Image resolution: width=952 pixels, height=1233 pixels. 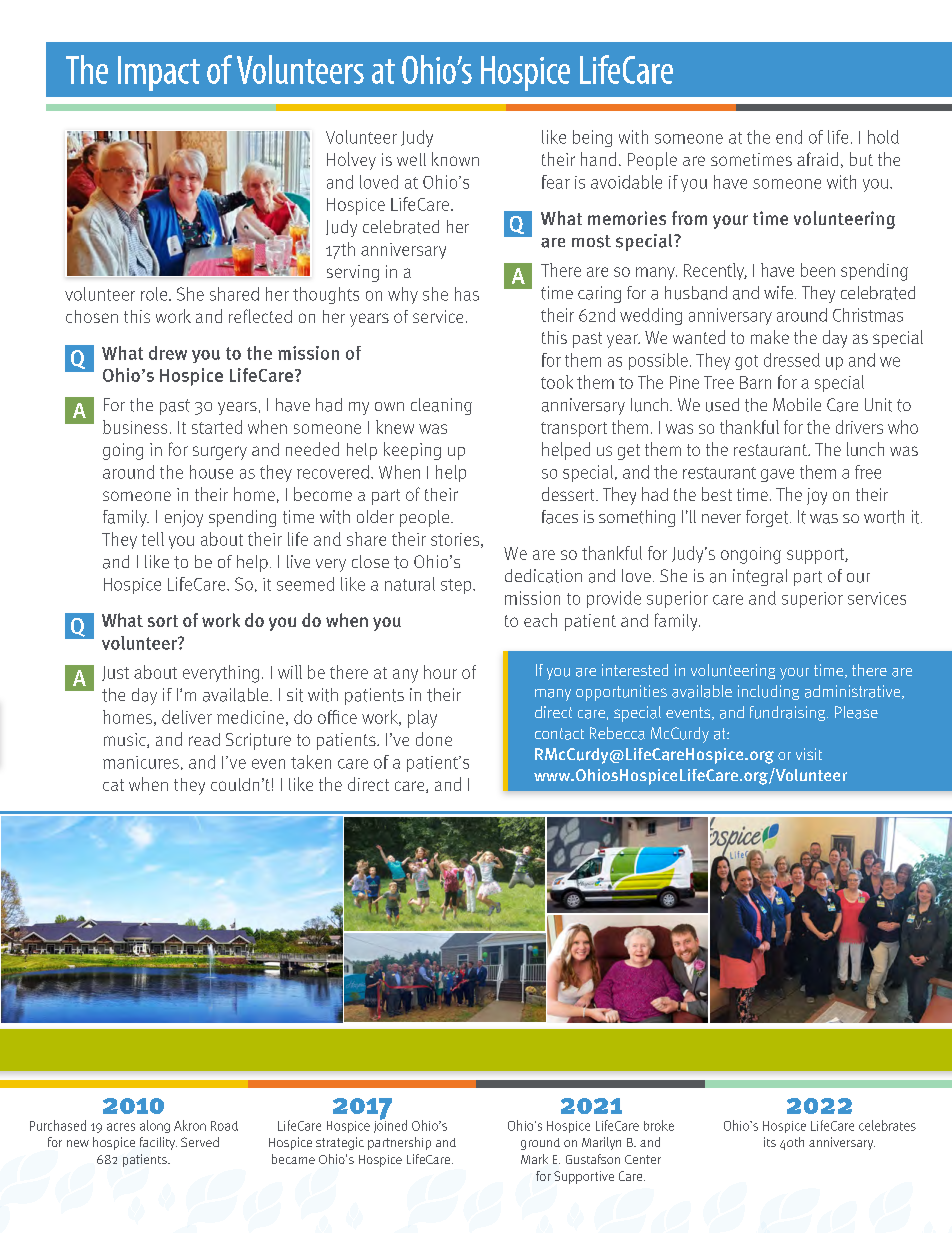 What do you see at coordinates (760, 577) in the document?
I see `integral` at bounding box center [760, 577].
